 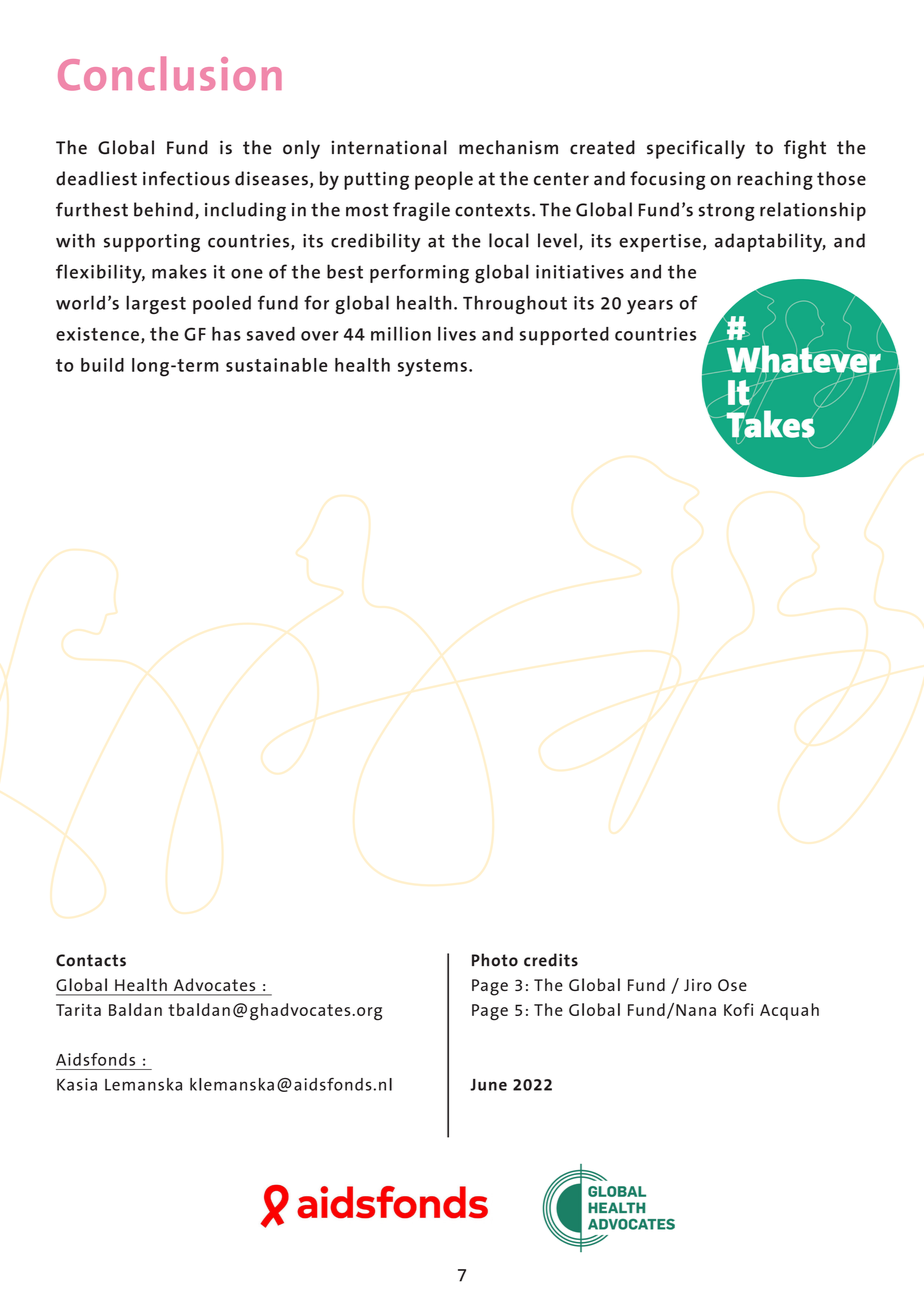 What do you see at coordinates (564, 336) in the image?
I see `supported` at bounding box center [564, 336].
